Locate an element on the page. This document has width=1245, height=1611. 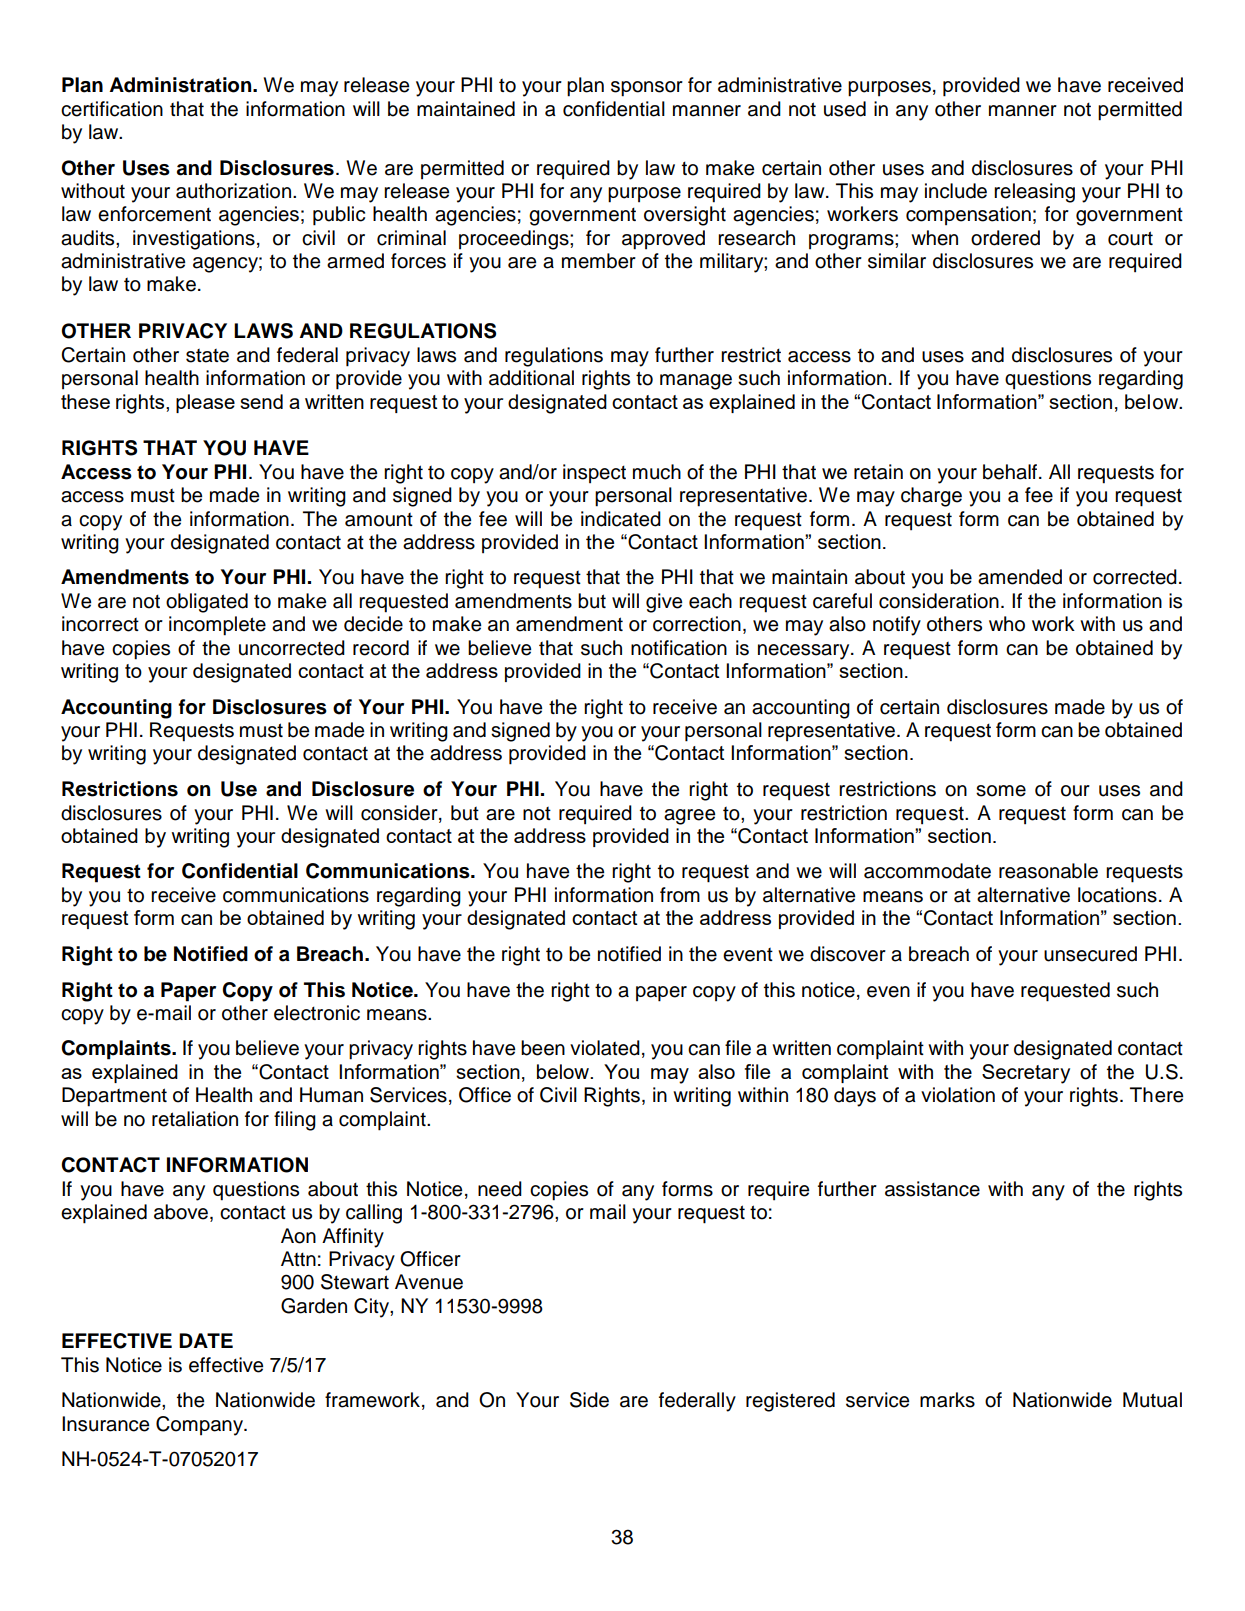
registered is located at coordinates (790, 1402).
